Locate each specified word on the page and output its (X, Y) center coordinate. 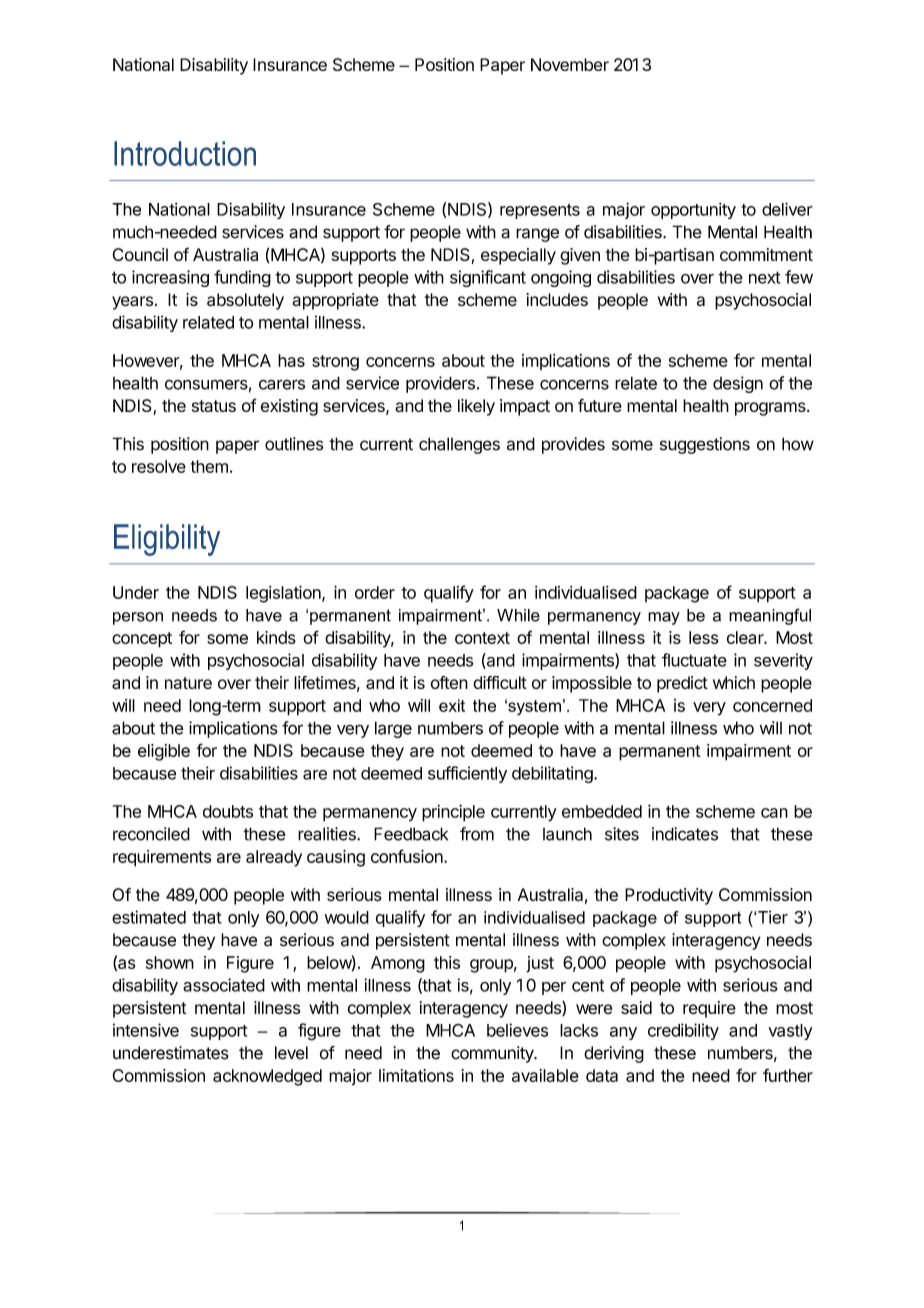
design (738, 384)
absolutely (245, 301)
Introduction (185, 153)
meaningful (770, 616)
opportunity (693, 210)
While (518, 615)
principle (453, 813)
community (493, 1054)
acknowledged (267, 1077)
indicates (685, 834)
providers (440, 384)
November (570, 64)
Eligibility (167, 540)
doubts (228, 811)
